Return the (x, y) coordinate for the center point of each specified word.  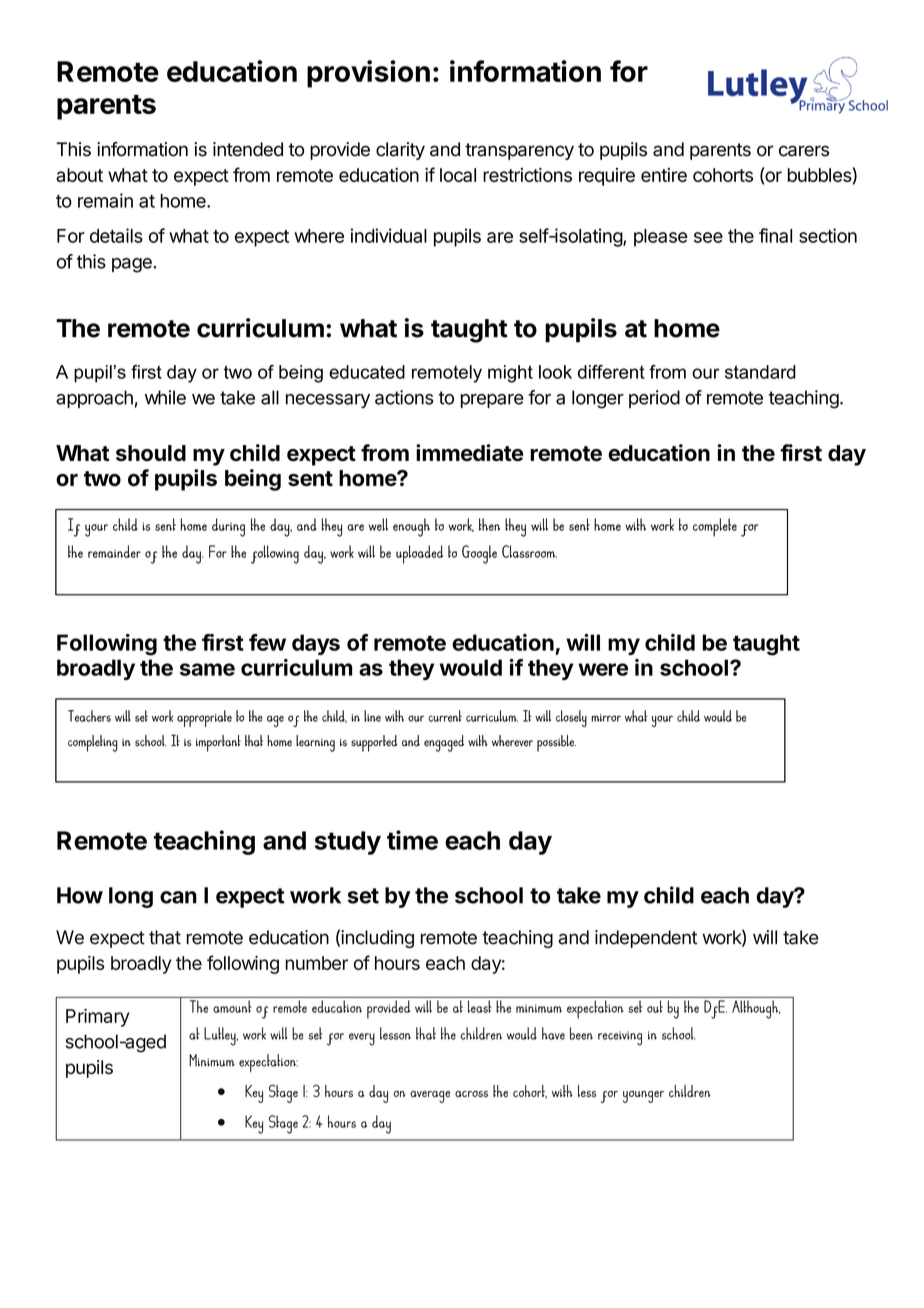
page (133, 265)
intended (248, 149)
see (708, 237)
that (165, 937)
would (471, 667)
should (151, 453)
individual (389, 235)
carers (804, 151)
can (178, 897)
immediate (469, 452)
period (654, 399)
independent (646, 939)
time (412, 840)
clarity (400, 151)
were (603, 669)
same (207, 669)
